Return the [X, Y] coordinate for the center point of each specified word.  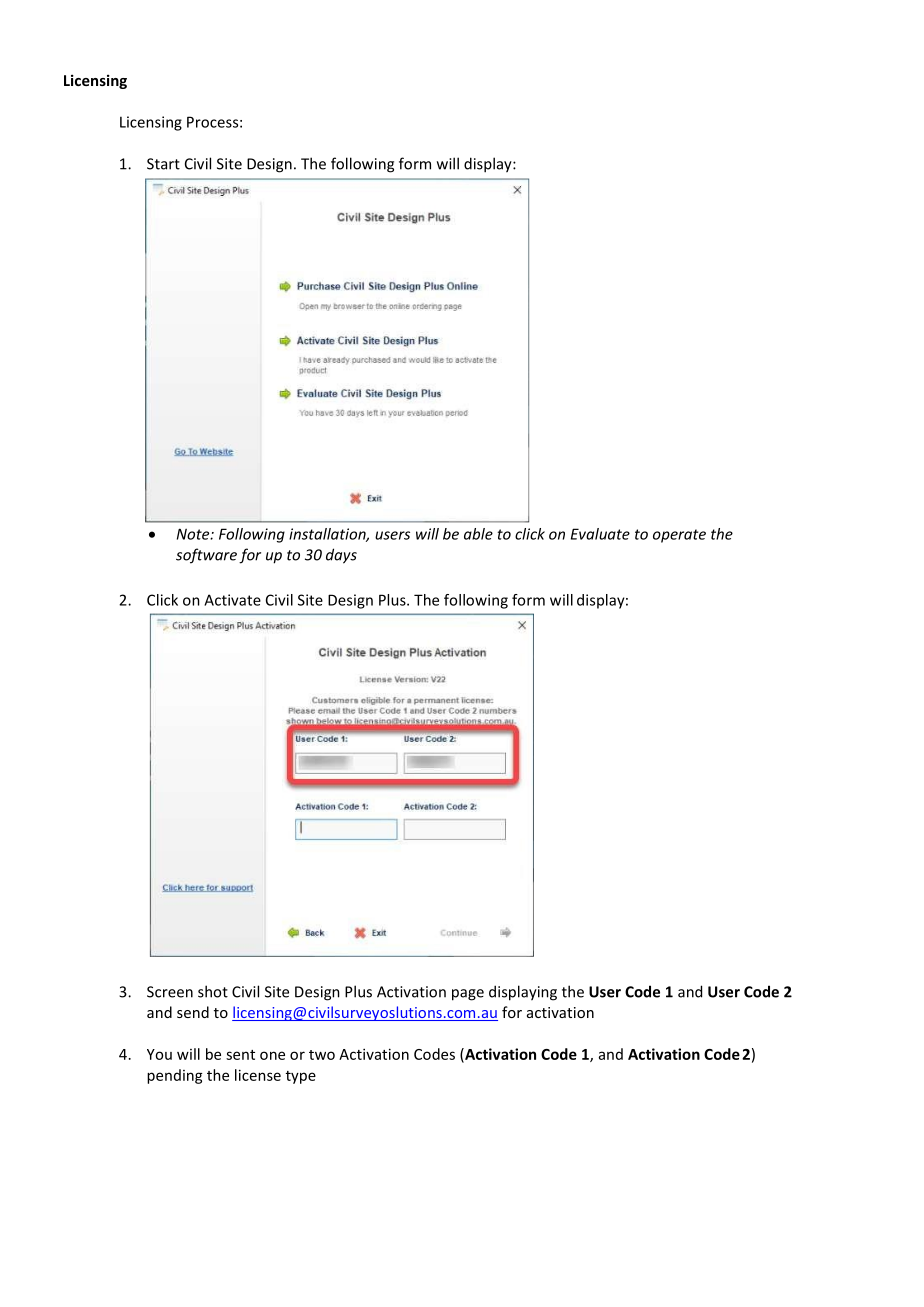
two [322, 1055]
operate [679, 536]
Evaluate [600, 534]
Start [163, 164]
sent [240, 1055]
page [468, 995]
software [206, 556]
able [478, 534]
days [341, 556]
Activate [232, 600]
